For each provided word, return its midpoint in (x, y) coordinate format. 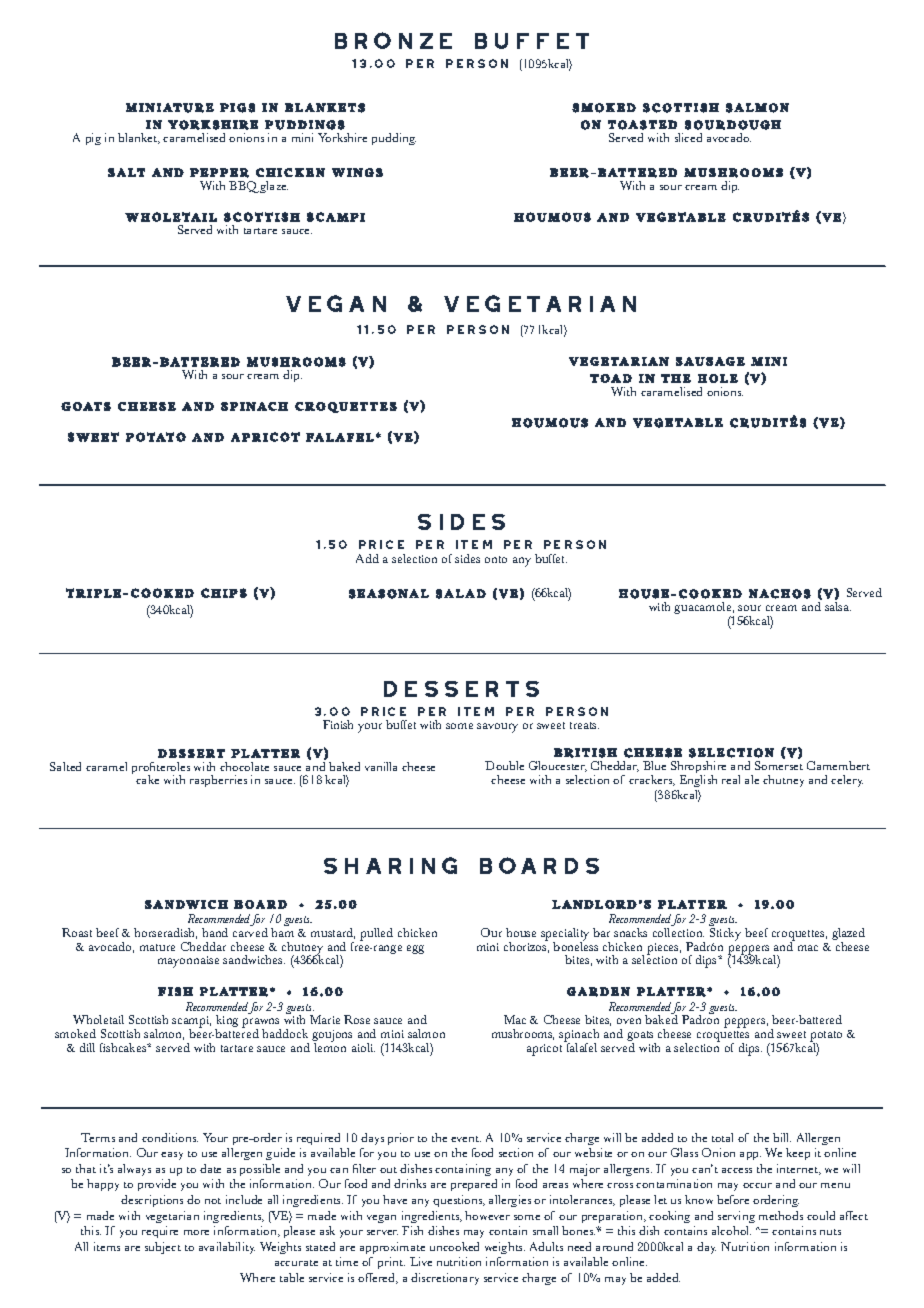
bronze (393, 40)
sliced (688, 137)
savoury (497, 728)
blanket (139, 138)
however (487, 1215)
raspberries (218, 781)
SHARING (390, 865)
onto (496, 559)
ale (752, 779)
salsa (838, 606)
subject (163, 1248)
